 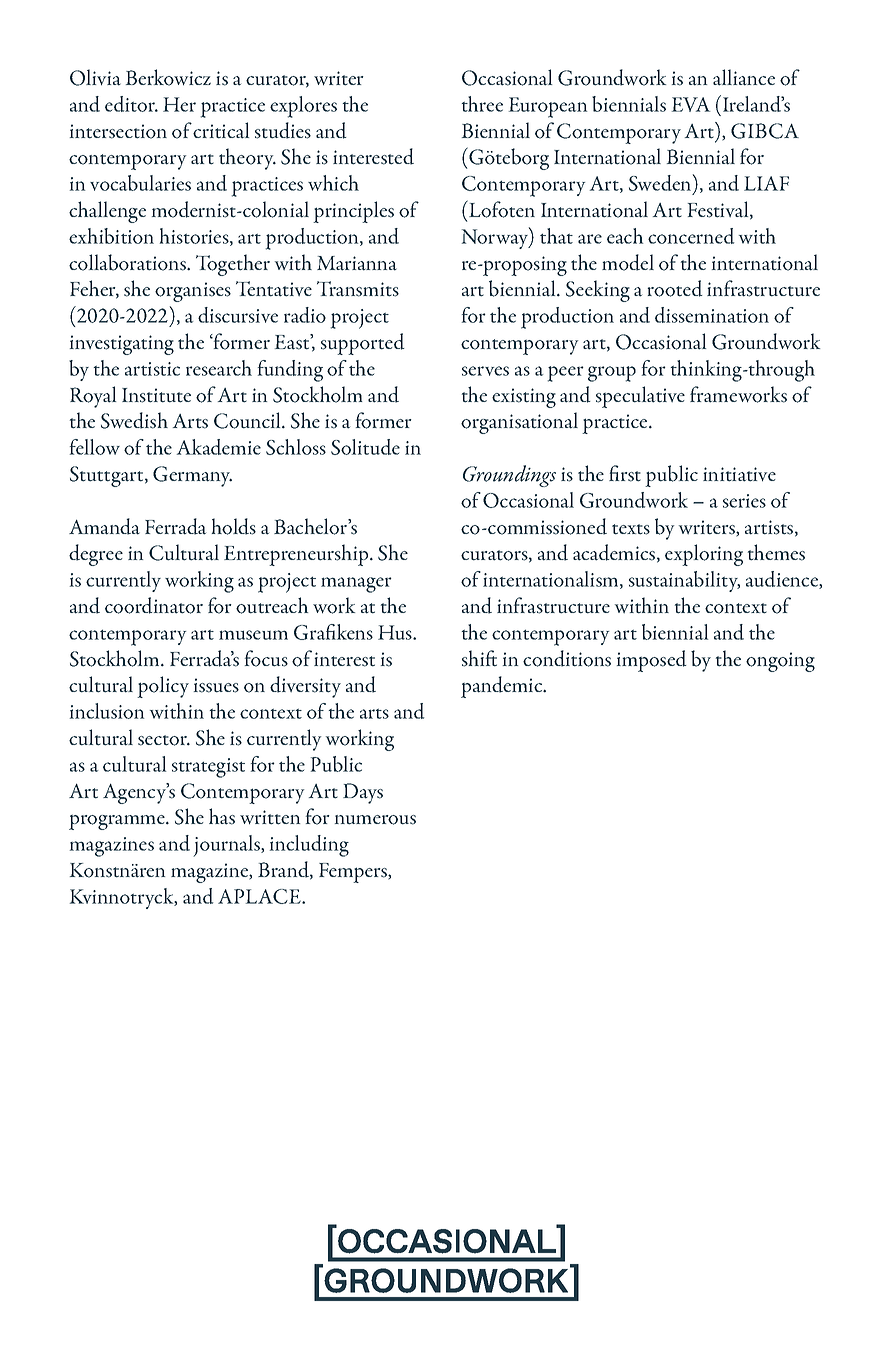 What do you see at coordinates (154, 605) in the page?
I see `coordinator` at bounding box center [154, 605].
